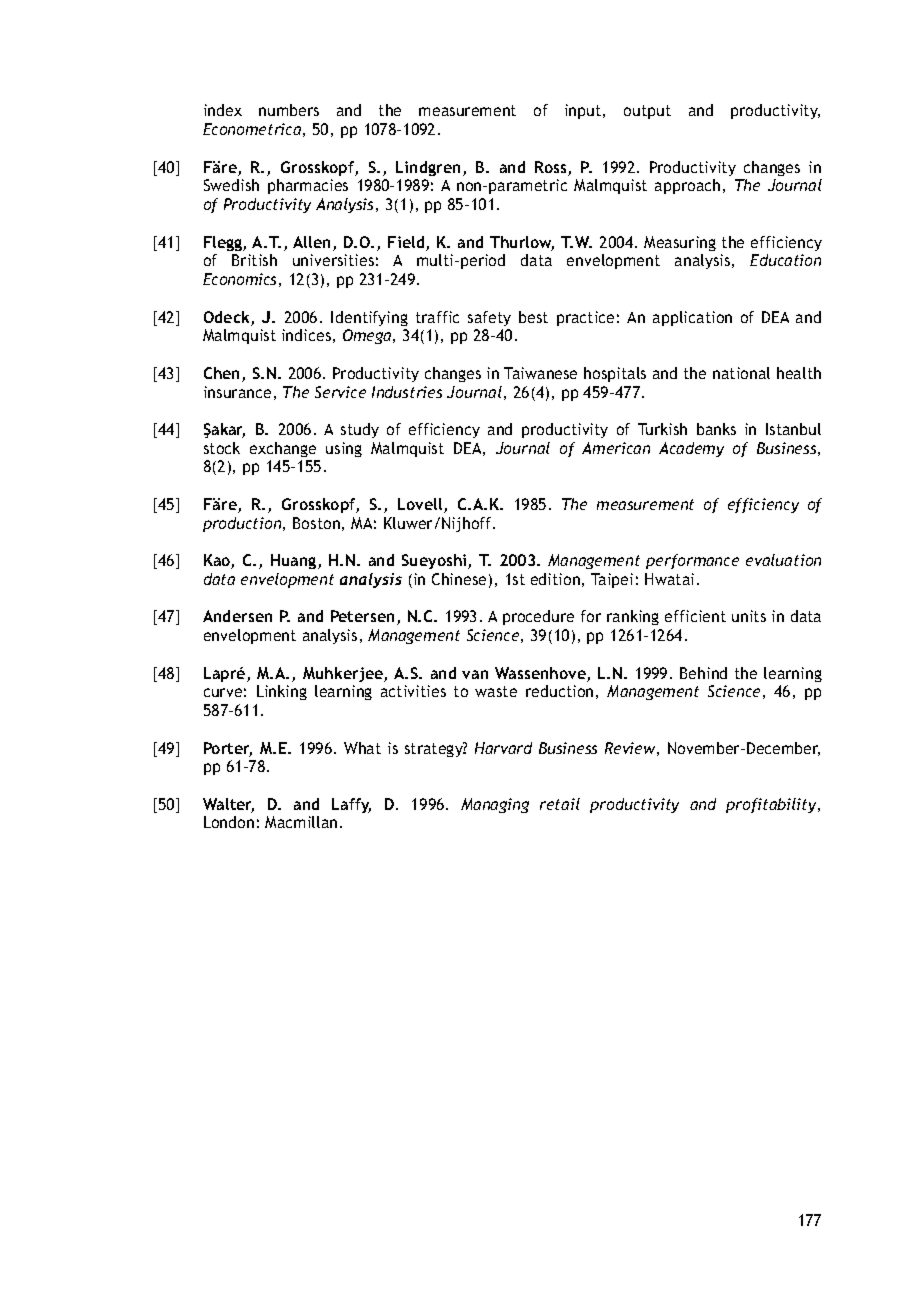 The width and height of the screenshot is (924, 1307). I want to click on input, so click(584, 111).
